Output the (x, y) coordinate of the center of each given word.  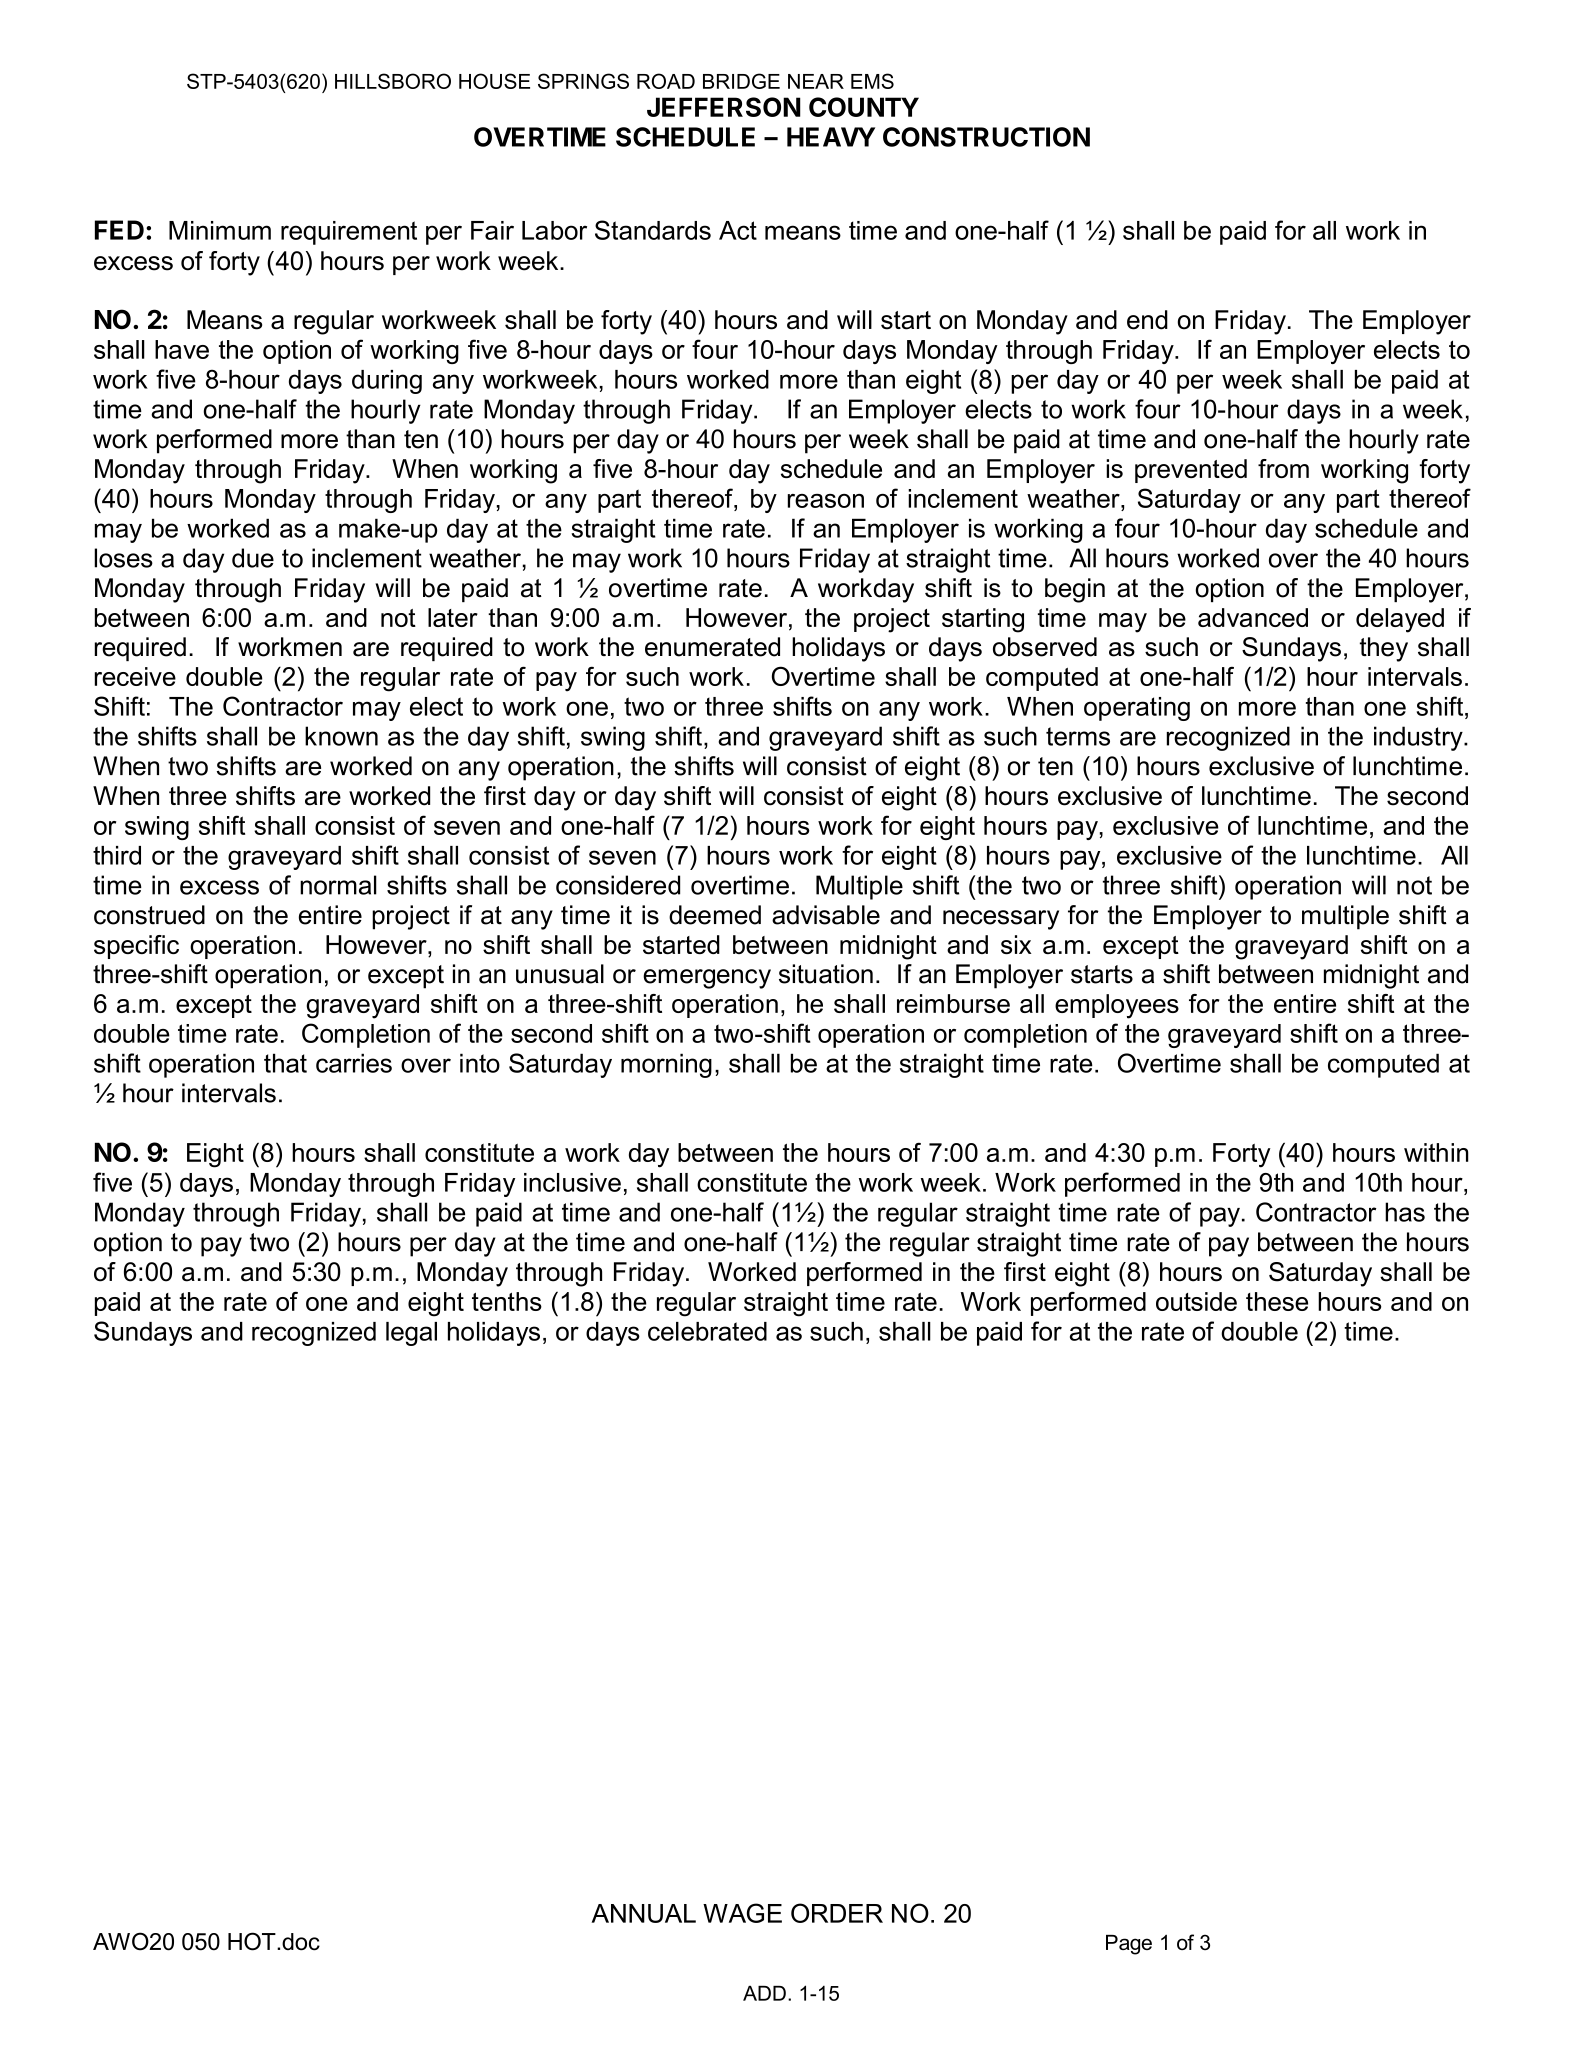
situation (826, 974)
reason (826, 501)
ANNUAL (644, 1913)
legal (411, 1334)
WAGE (742, 1913)
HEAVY (831, 137)
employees (1117, 1006)
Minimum (220, 230)
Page (1129, 1945)
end (1147, 320)
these (1277, 1301)
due (253, 558)
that (285, 1063)
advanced (1253, 617)
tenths (507, 1301)
